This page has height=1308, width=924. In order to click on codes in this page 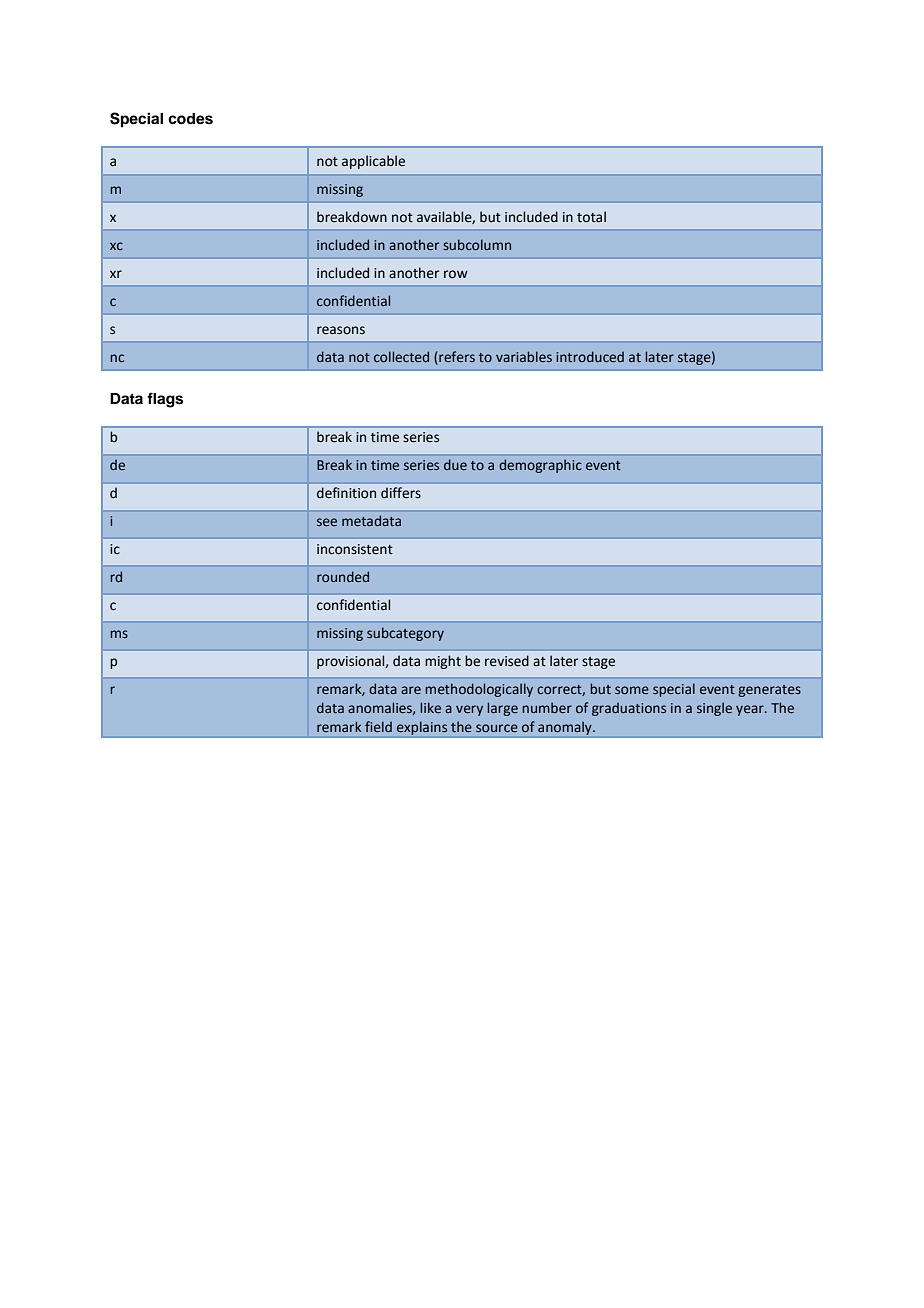, I will do `click(190, 119)`.
